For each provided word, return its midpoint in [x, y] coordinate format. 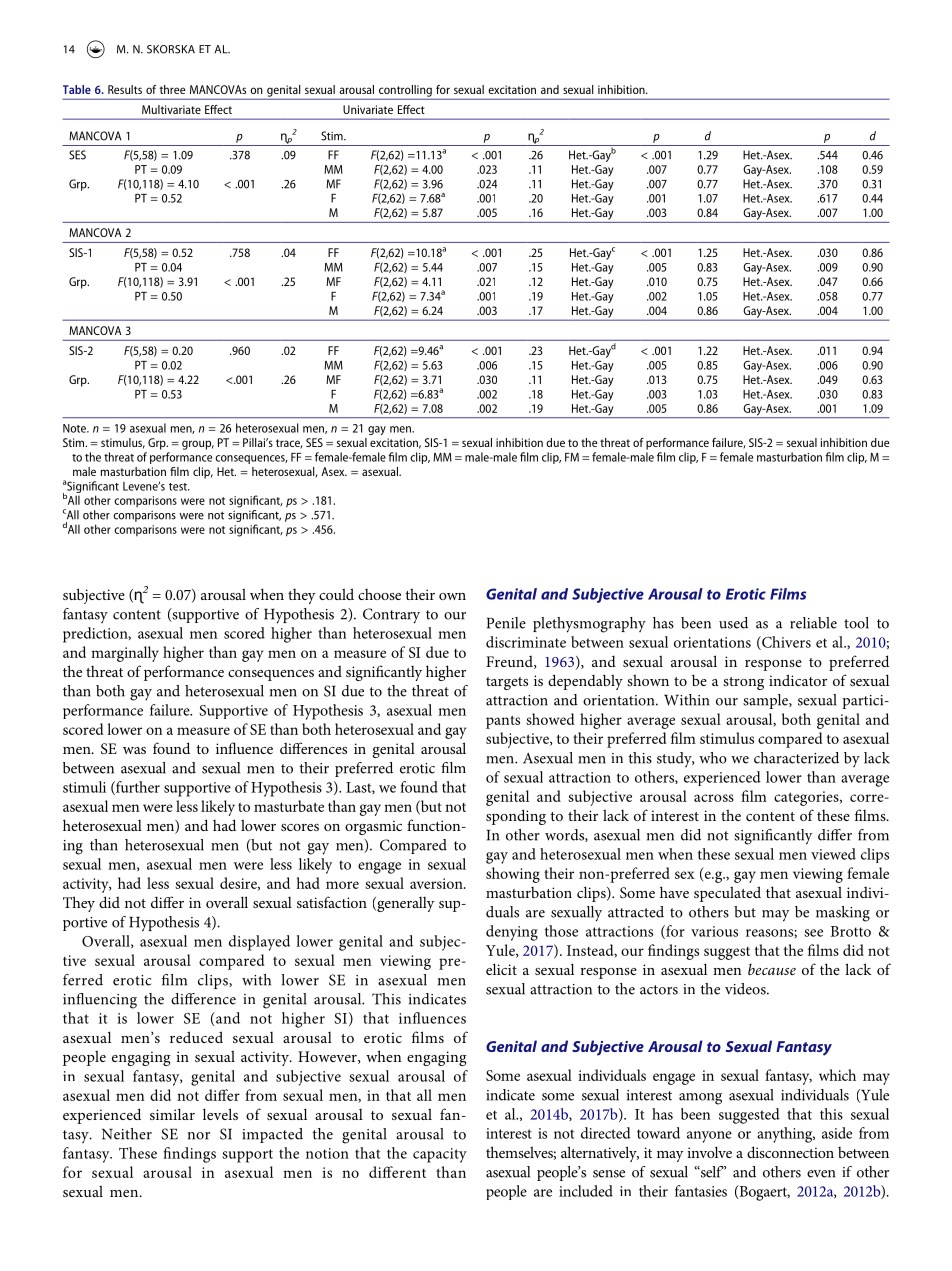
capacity [440, 1155]
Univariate [368, 109]
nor [199, 1136]
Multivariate [171, 109]
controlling [405, 92]
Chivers [785, 643]
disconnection [790, 1152]
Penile [506, 623]
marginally [125, 654]
